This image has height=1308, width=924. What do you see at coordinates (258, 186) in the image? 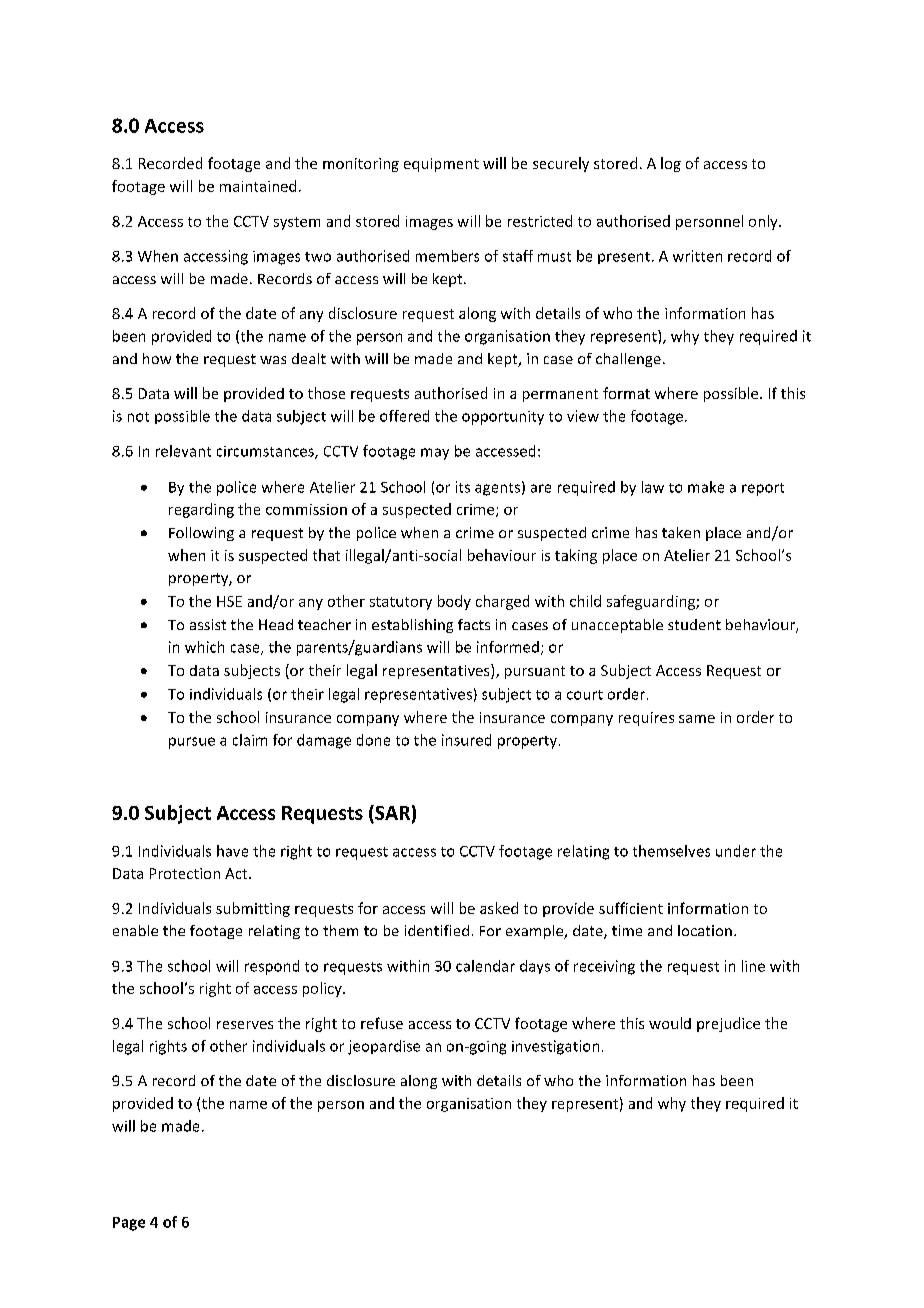
I see `maintained` at bounding box center [258, 186].
